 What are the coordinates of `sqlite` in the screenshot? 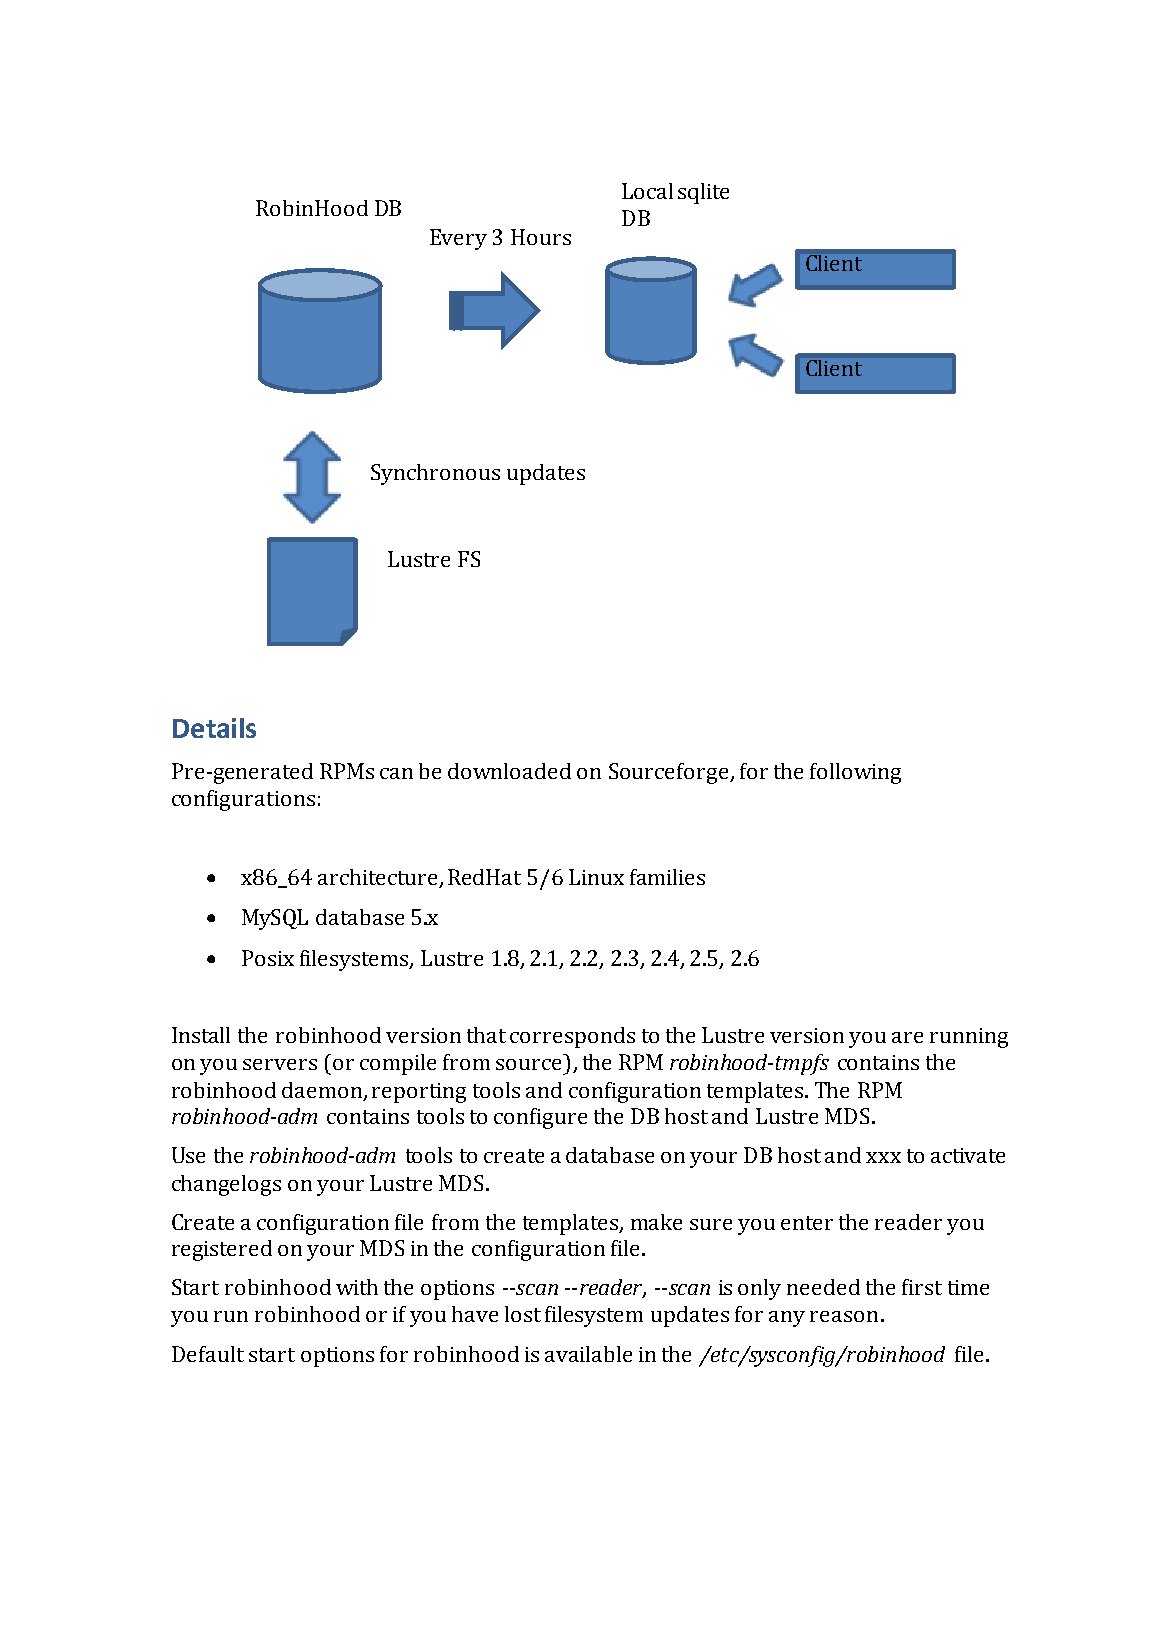 It's located at (703, 193).
